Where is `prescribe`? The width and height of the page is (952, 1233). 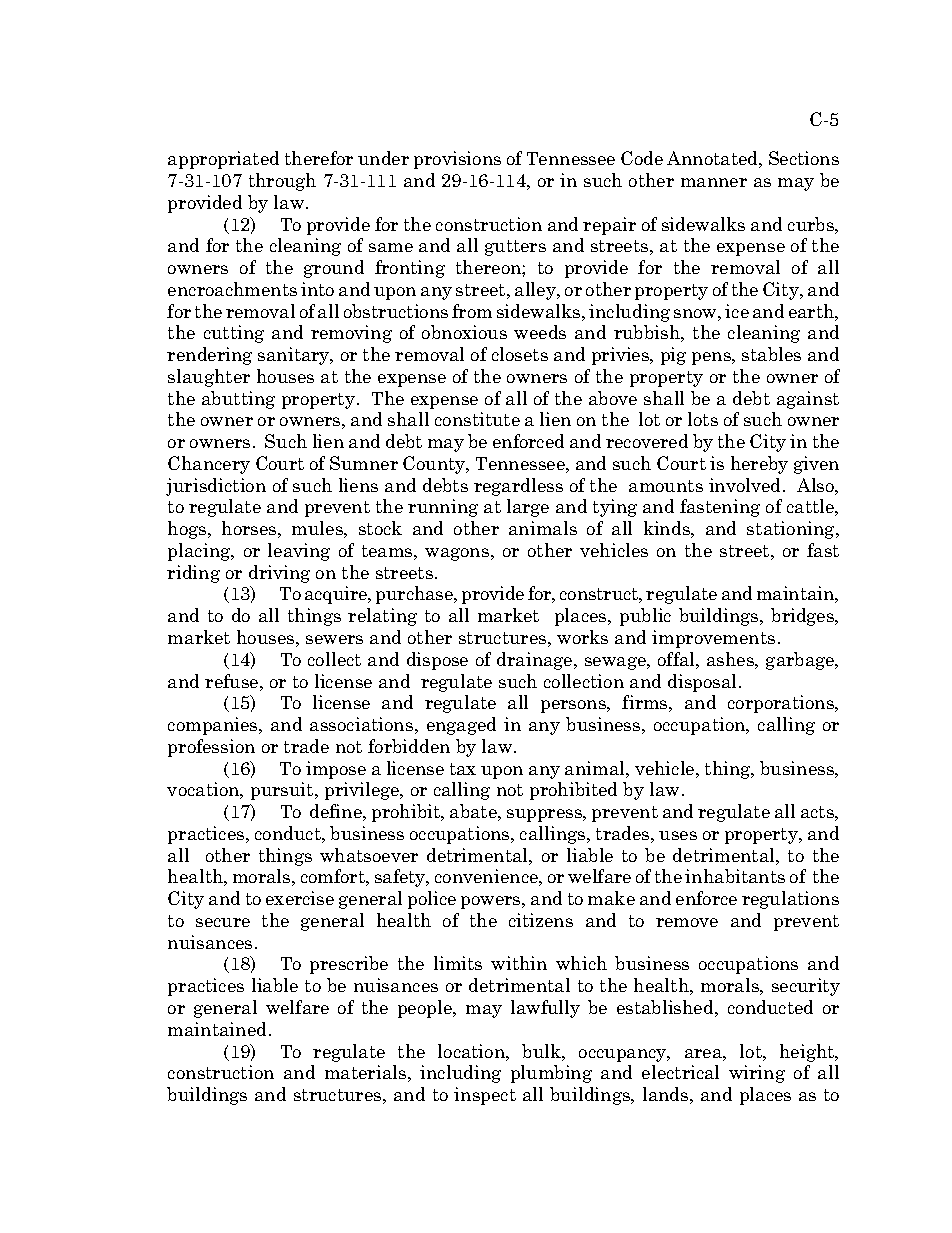 prescribe is located at coordinates (349, 965).
